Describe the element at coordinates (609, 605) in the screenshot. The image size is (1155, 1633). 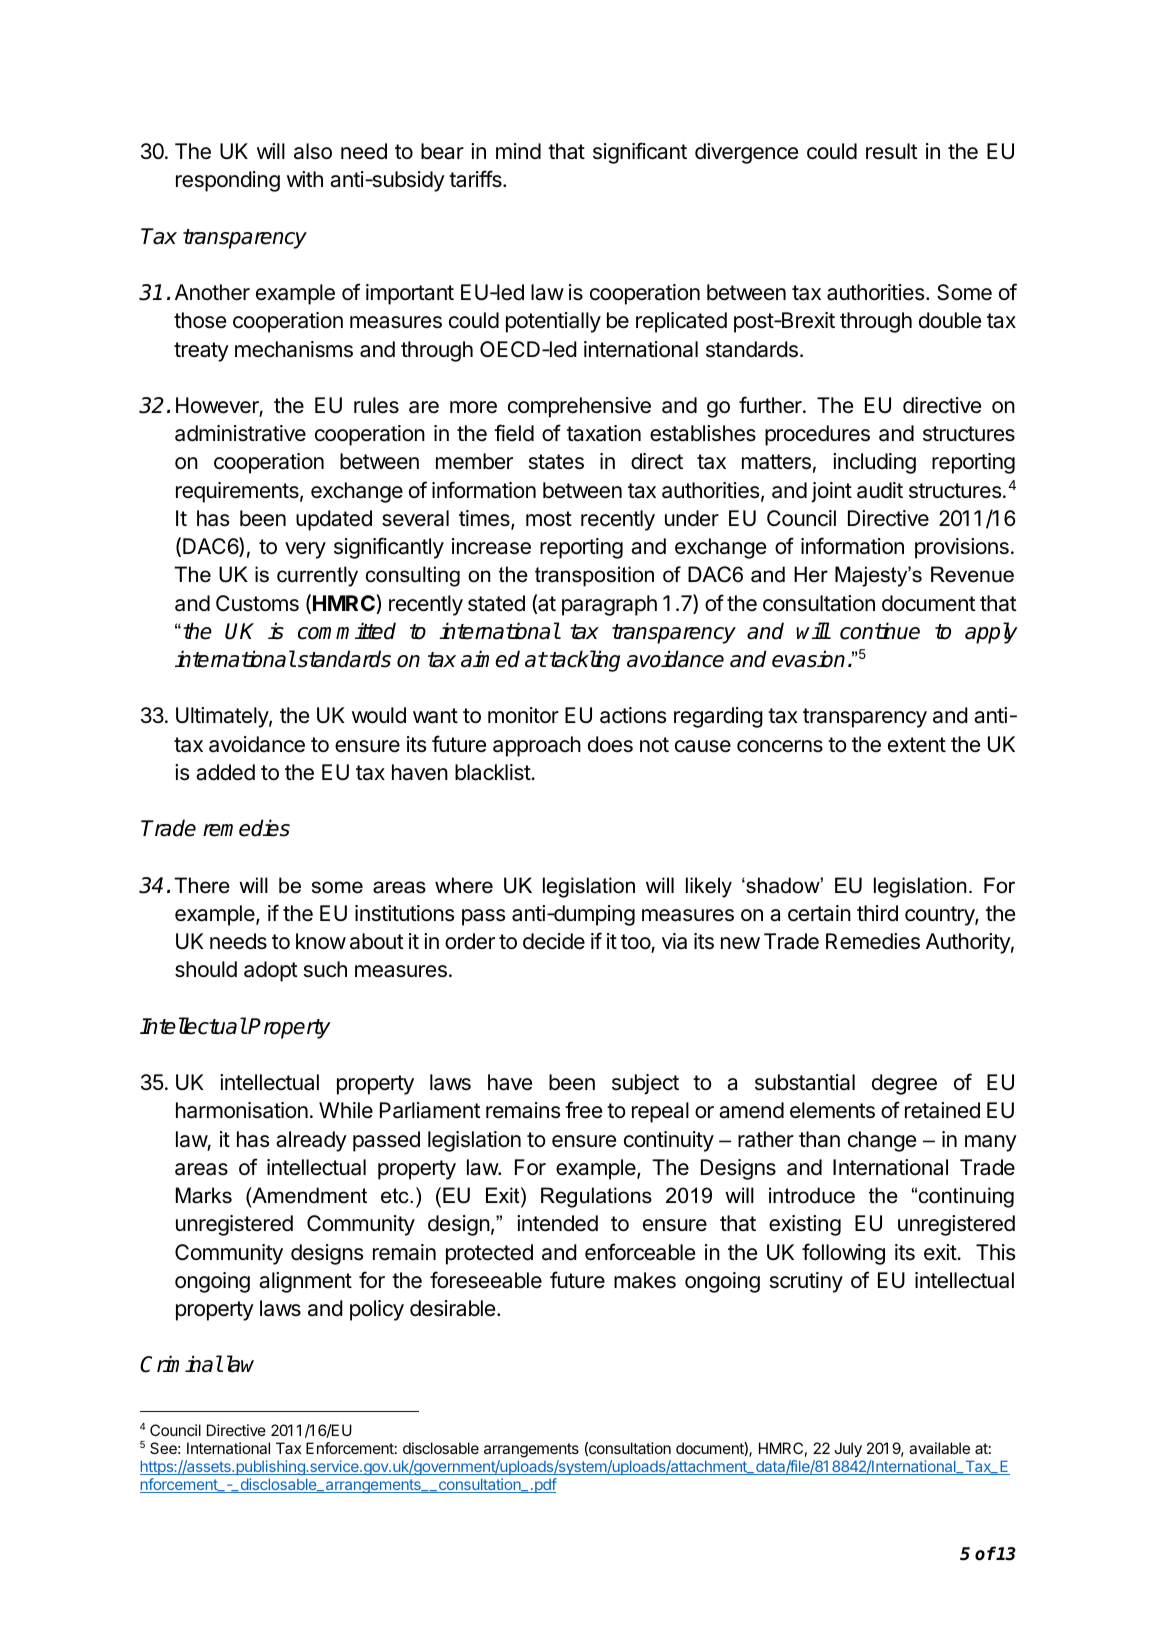
I see `paragraph` at that location.
